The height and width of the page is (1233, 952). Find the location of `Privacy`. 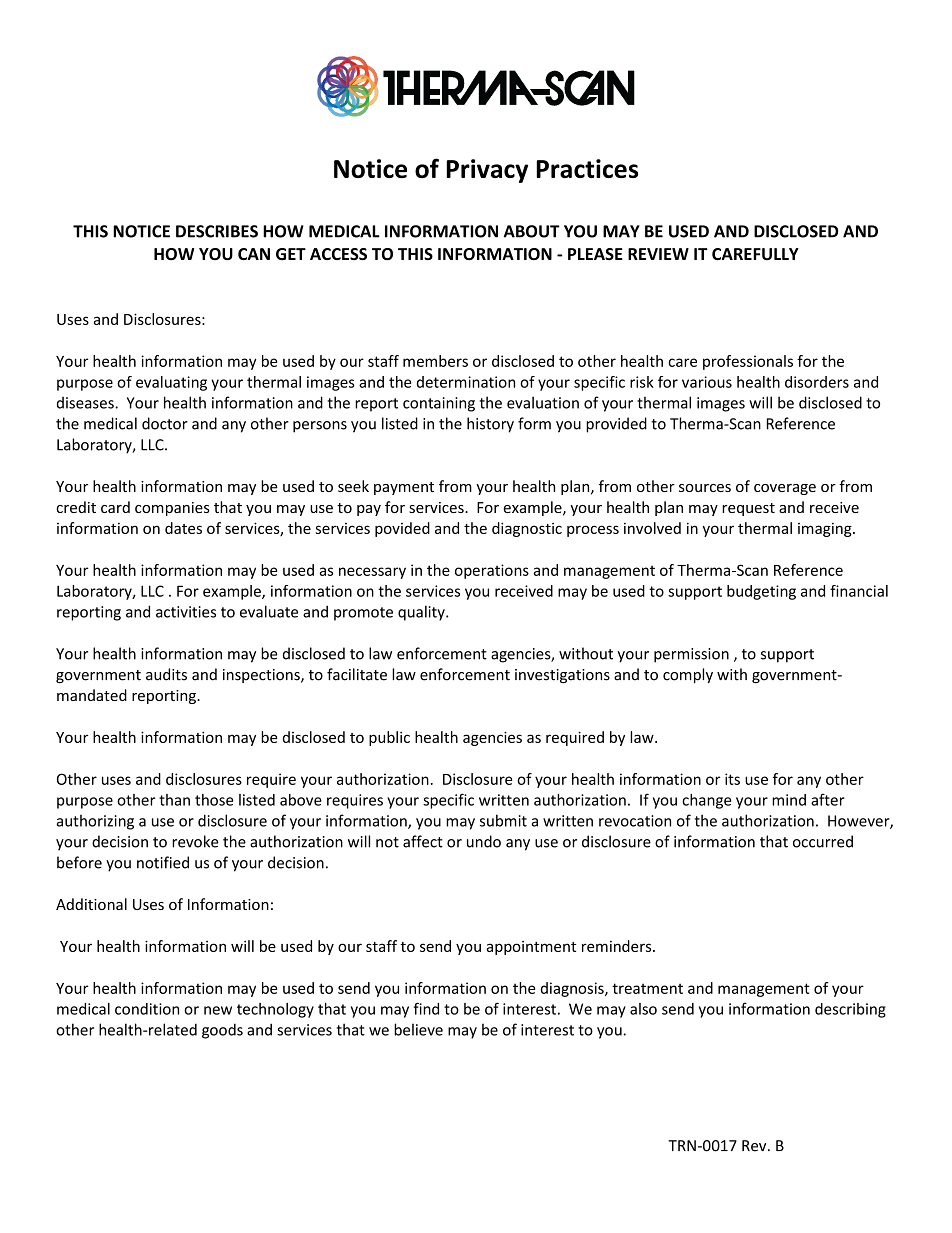

Privacy is located at coordinates (487, 171).
